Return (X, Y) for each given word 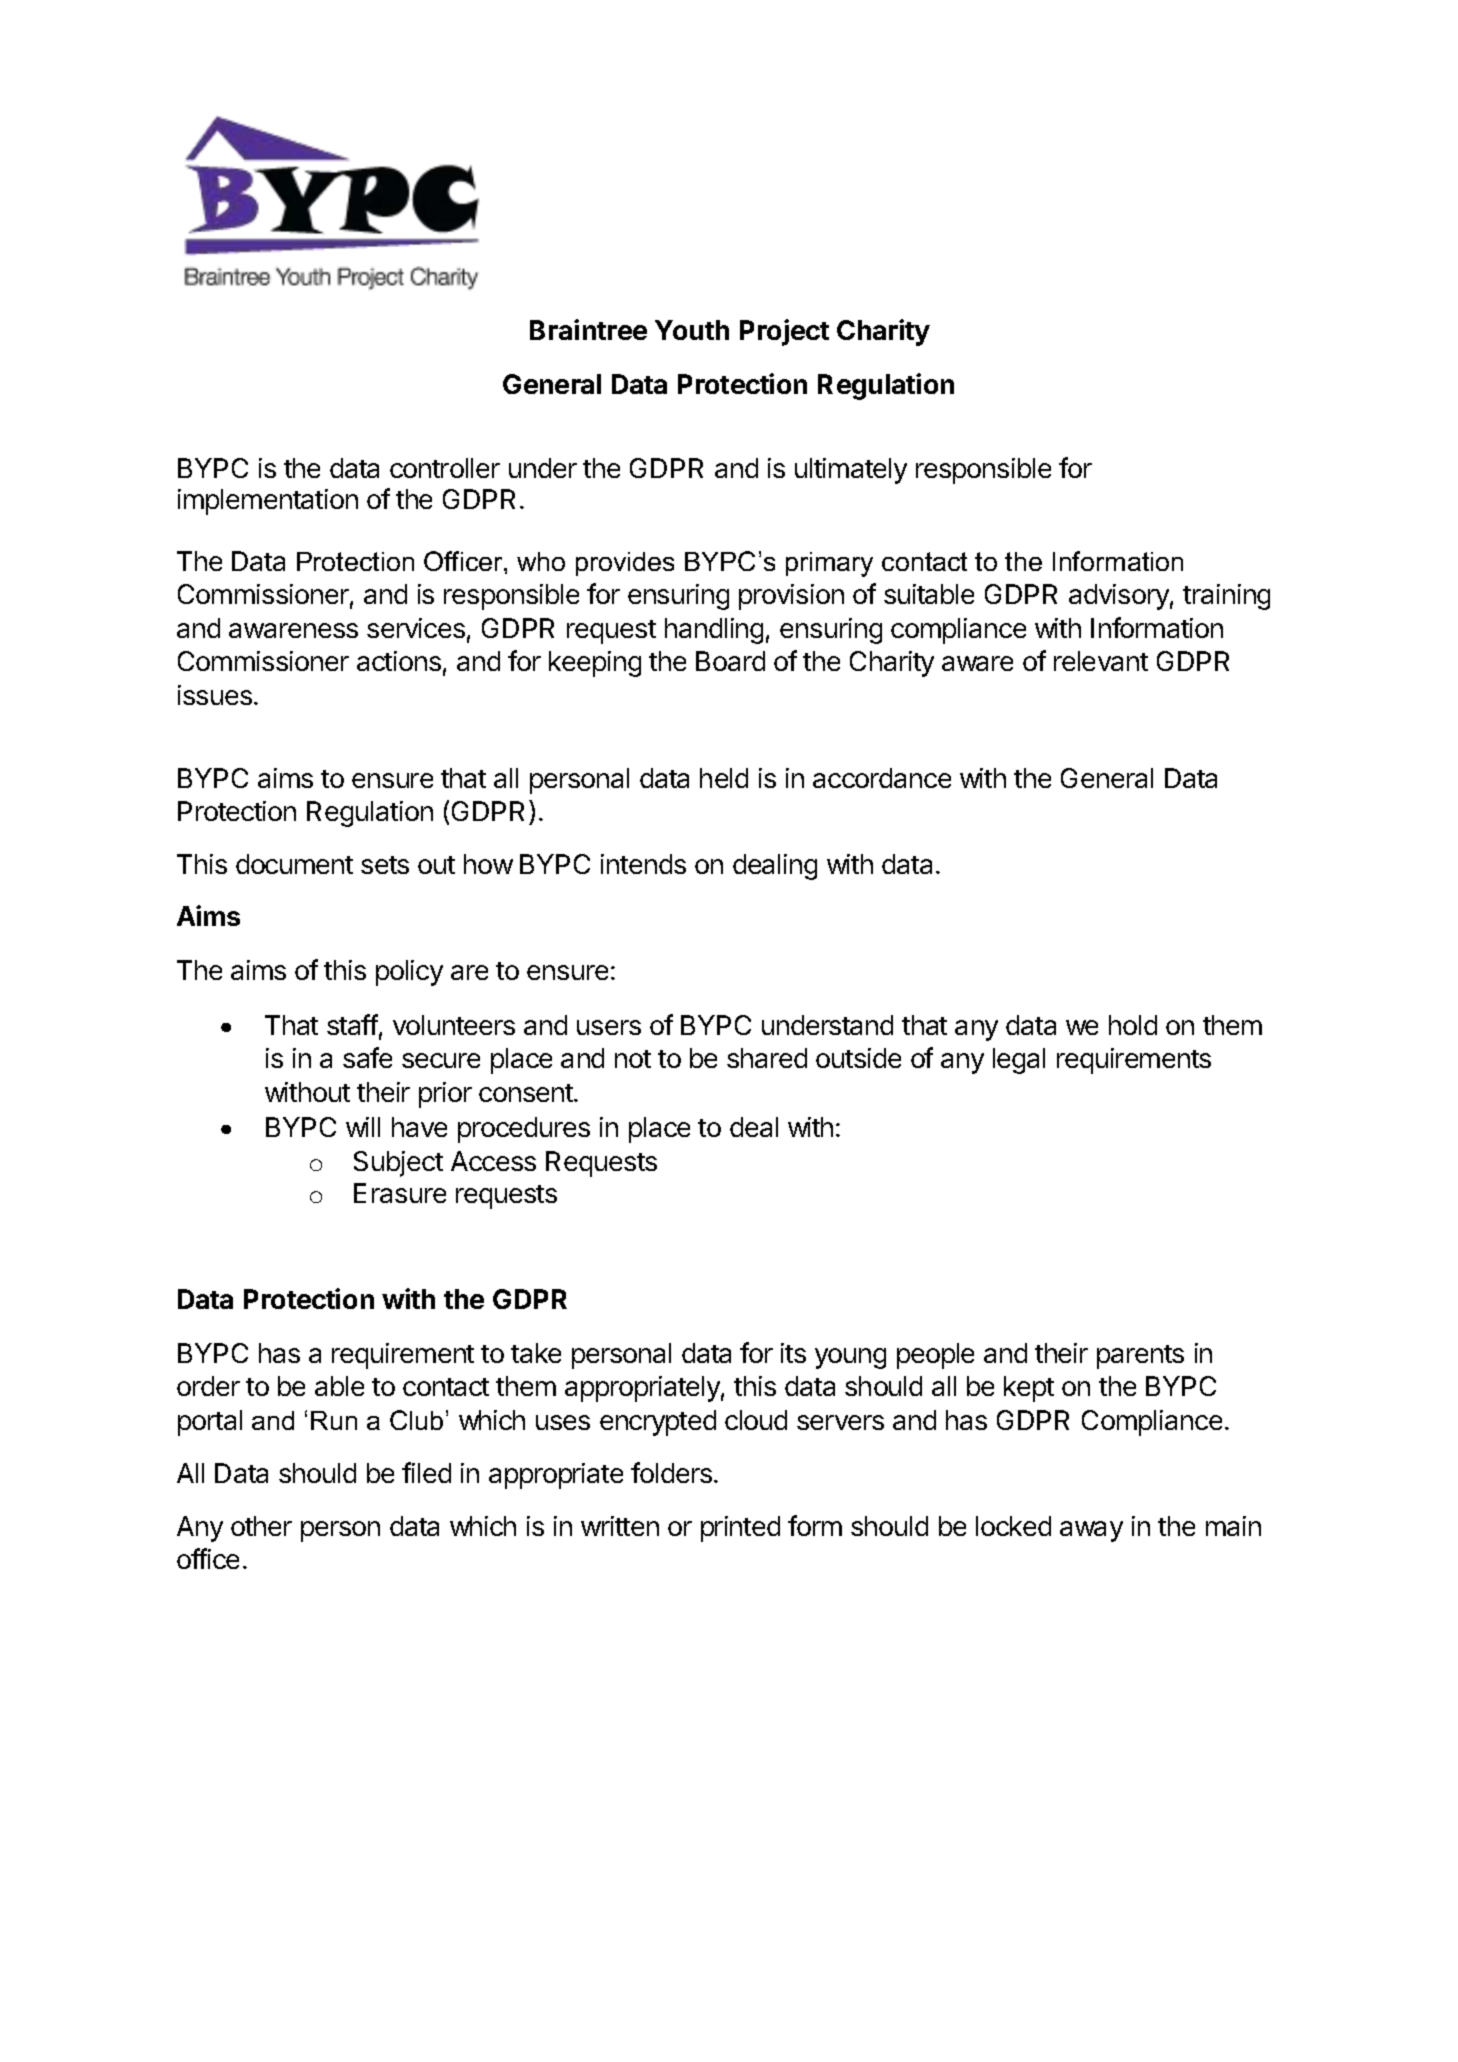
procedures (524, 1130)
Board (730, 661)
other (261, 1526)
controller (445, 468)
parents (1140, 1357)
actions (399, 661)
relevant (1101, 661)
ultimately (851, 471)
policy (409, 973)
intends (643, 864)
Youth (692, 330)
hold (1133, 1025)
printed (740, 1529)
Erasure (400, 1193)
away (1091, 1531)
